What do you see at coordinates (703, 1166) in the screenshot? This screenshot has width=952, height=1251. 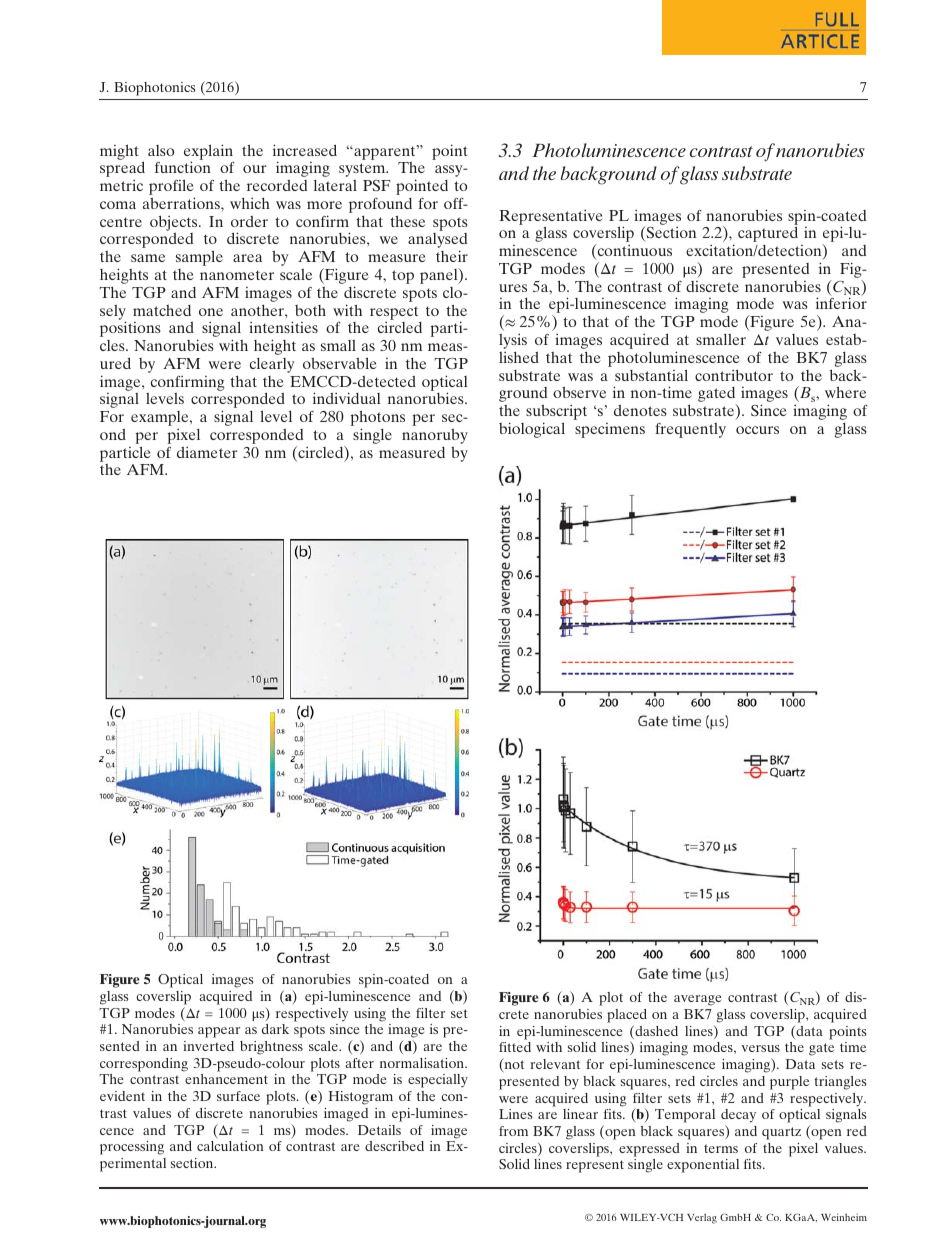 I see `exponential` at bounding box center [703, 1166].
